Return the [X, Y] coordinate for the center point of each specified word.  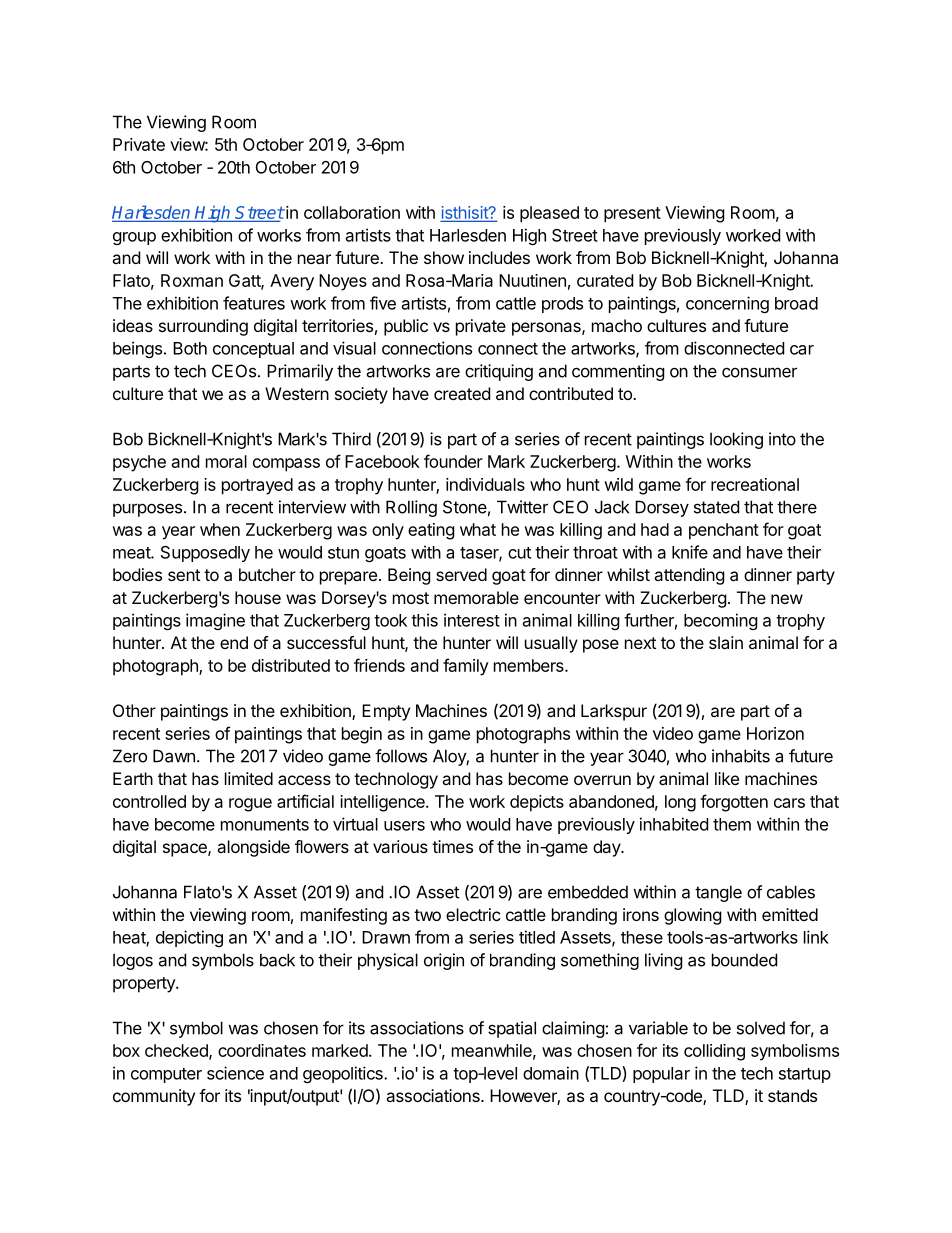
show [444, 257]
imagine [215, 621]
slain [726, 642]
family [466, 667]
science [235, 1073]
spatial [512, 1029]
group [134, 238]
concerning [727, 304]
